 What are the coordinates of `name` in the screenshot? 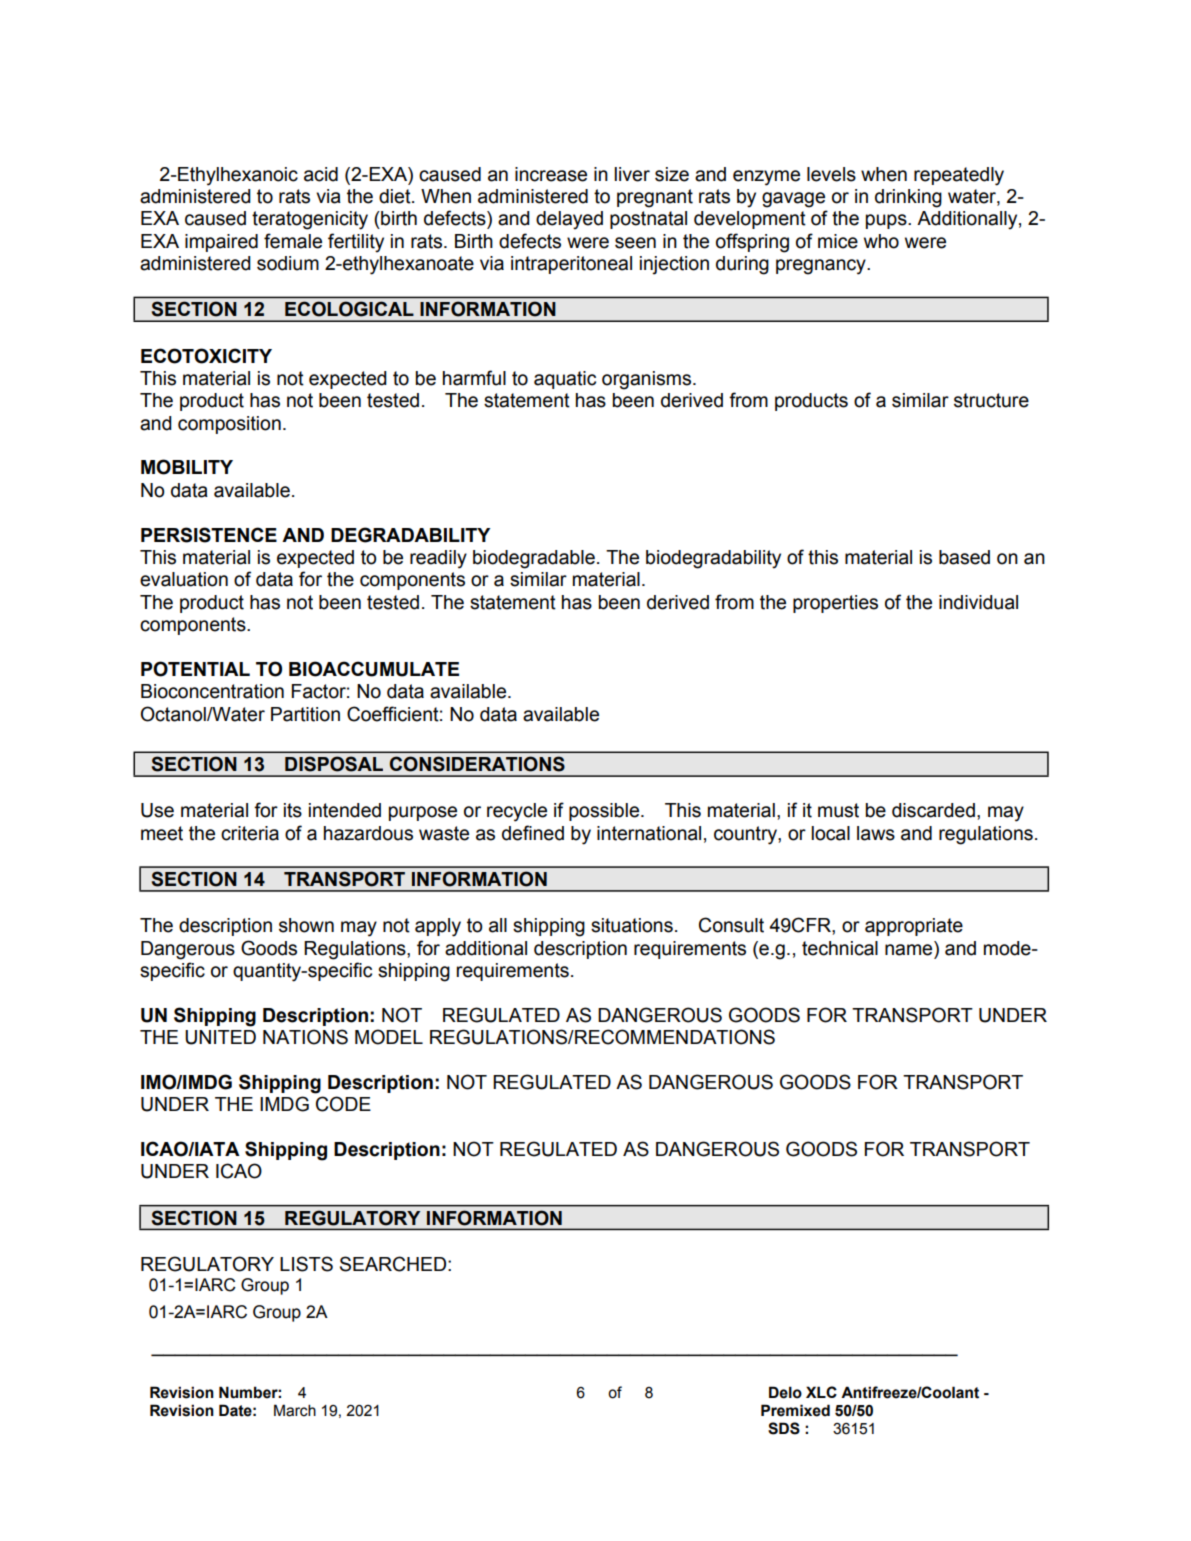 It's located at (908, 950).
